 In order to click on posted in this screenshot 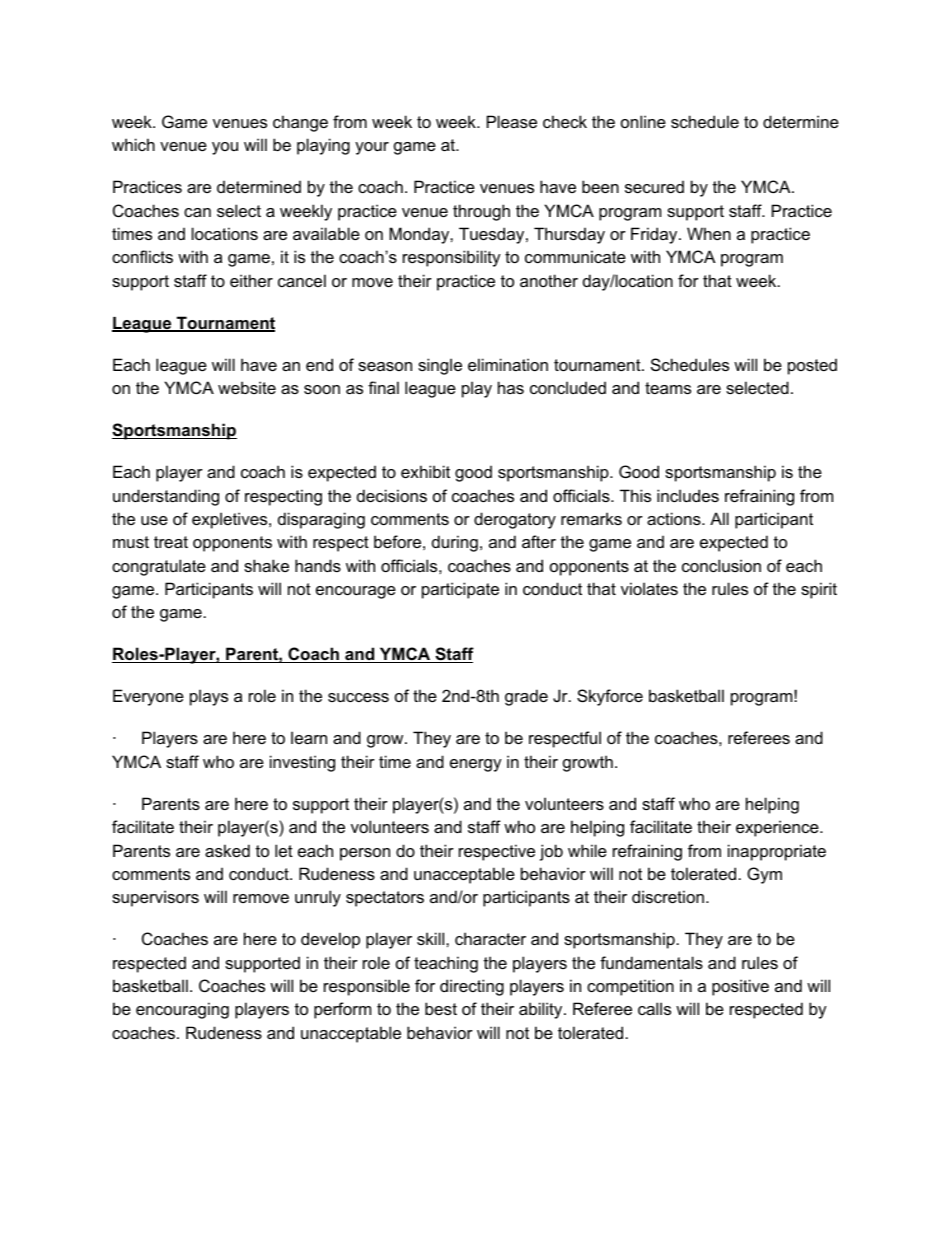, I will do `click(812, 366)`.
